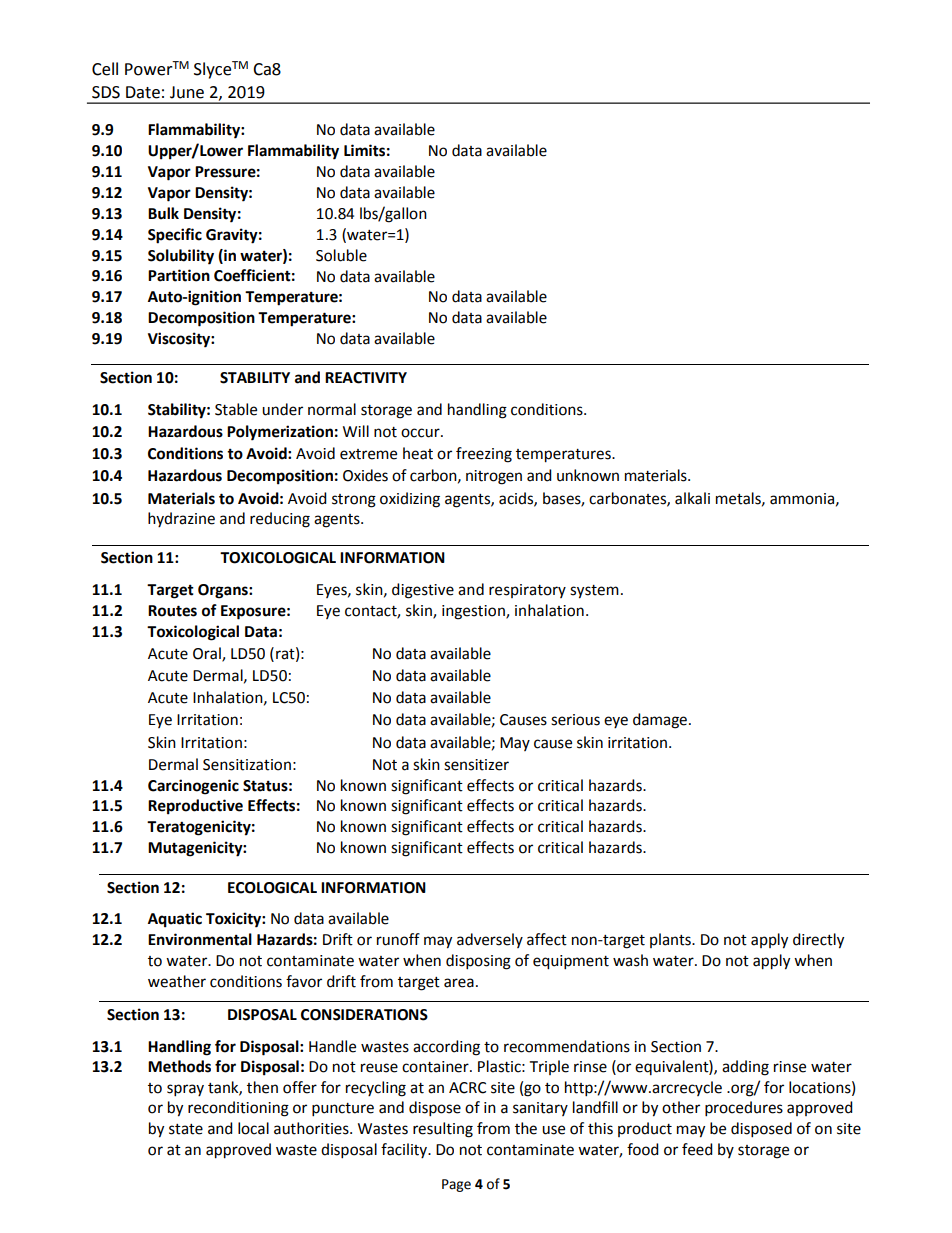 The width and height of the document is (952, 1233). I want to click on Routes, so click(172, 611).
